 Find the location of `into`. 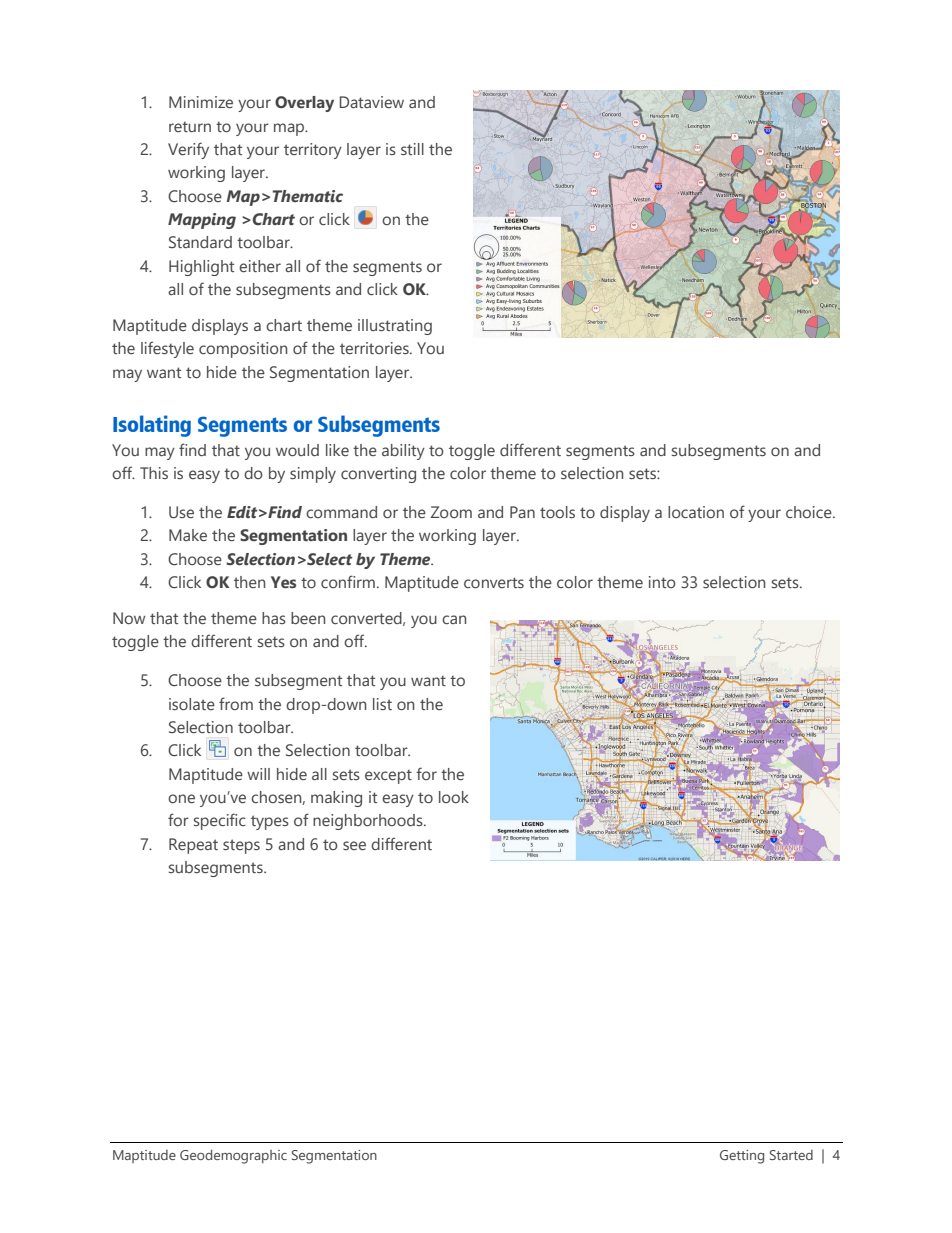

into is located at coordinates (662, 582).
